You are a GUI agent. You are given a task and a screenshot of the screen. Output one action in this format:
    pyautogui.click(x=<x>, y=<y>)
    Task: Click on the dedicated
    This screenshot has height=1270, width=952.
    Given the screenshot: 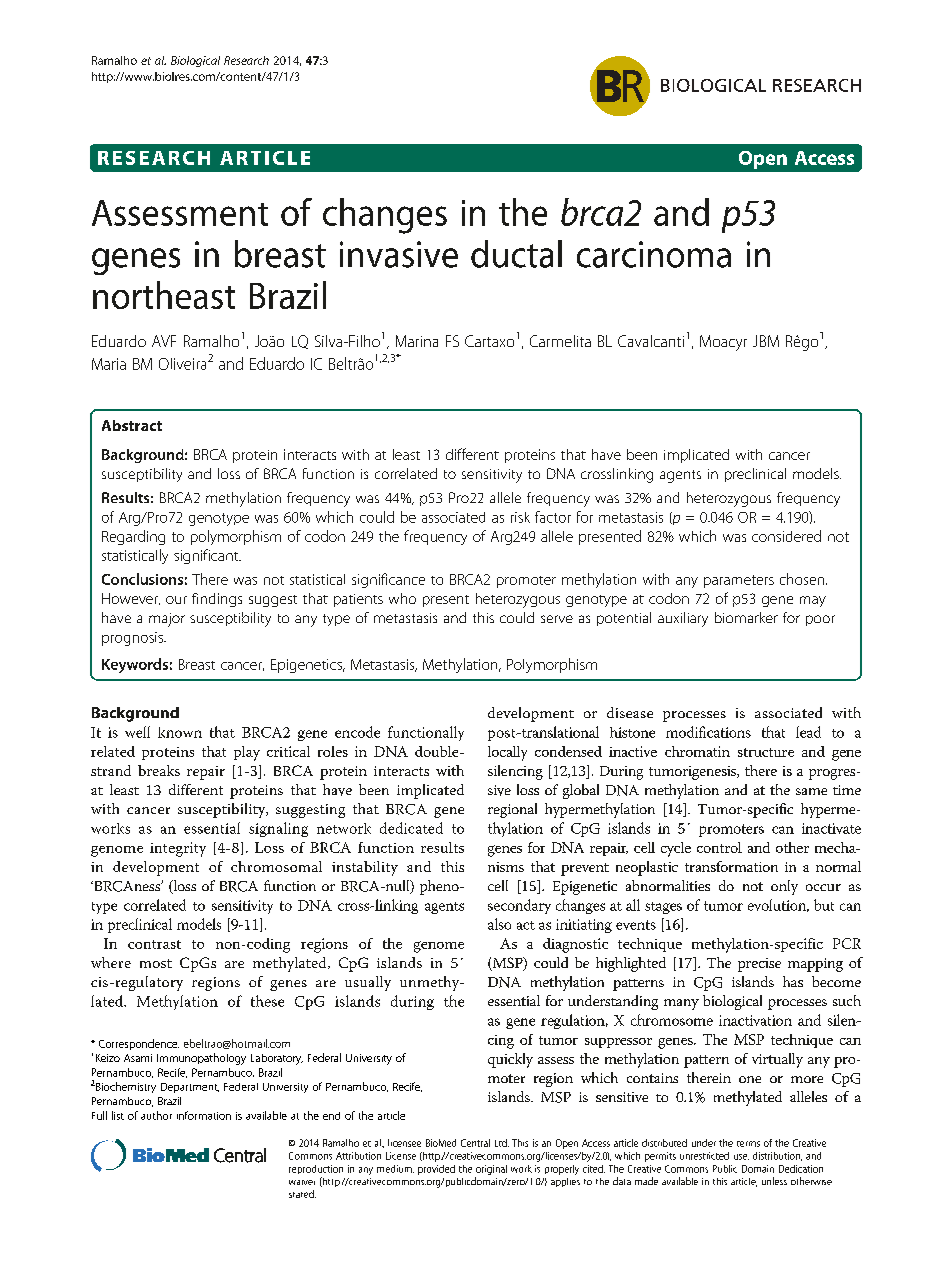 What is the action you would take?
    pyautogui.click(x=411, y=828)
